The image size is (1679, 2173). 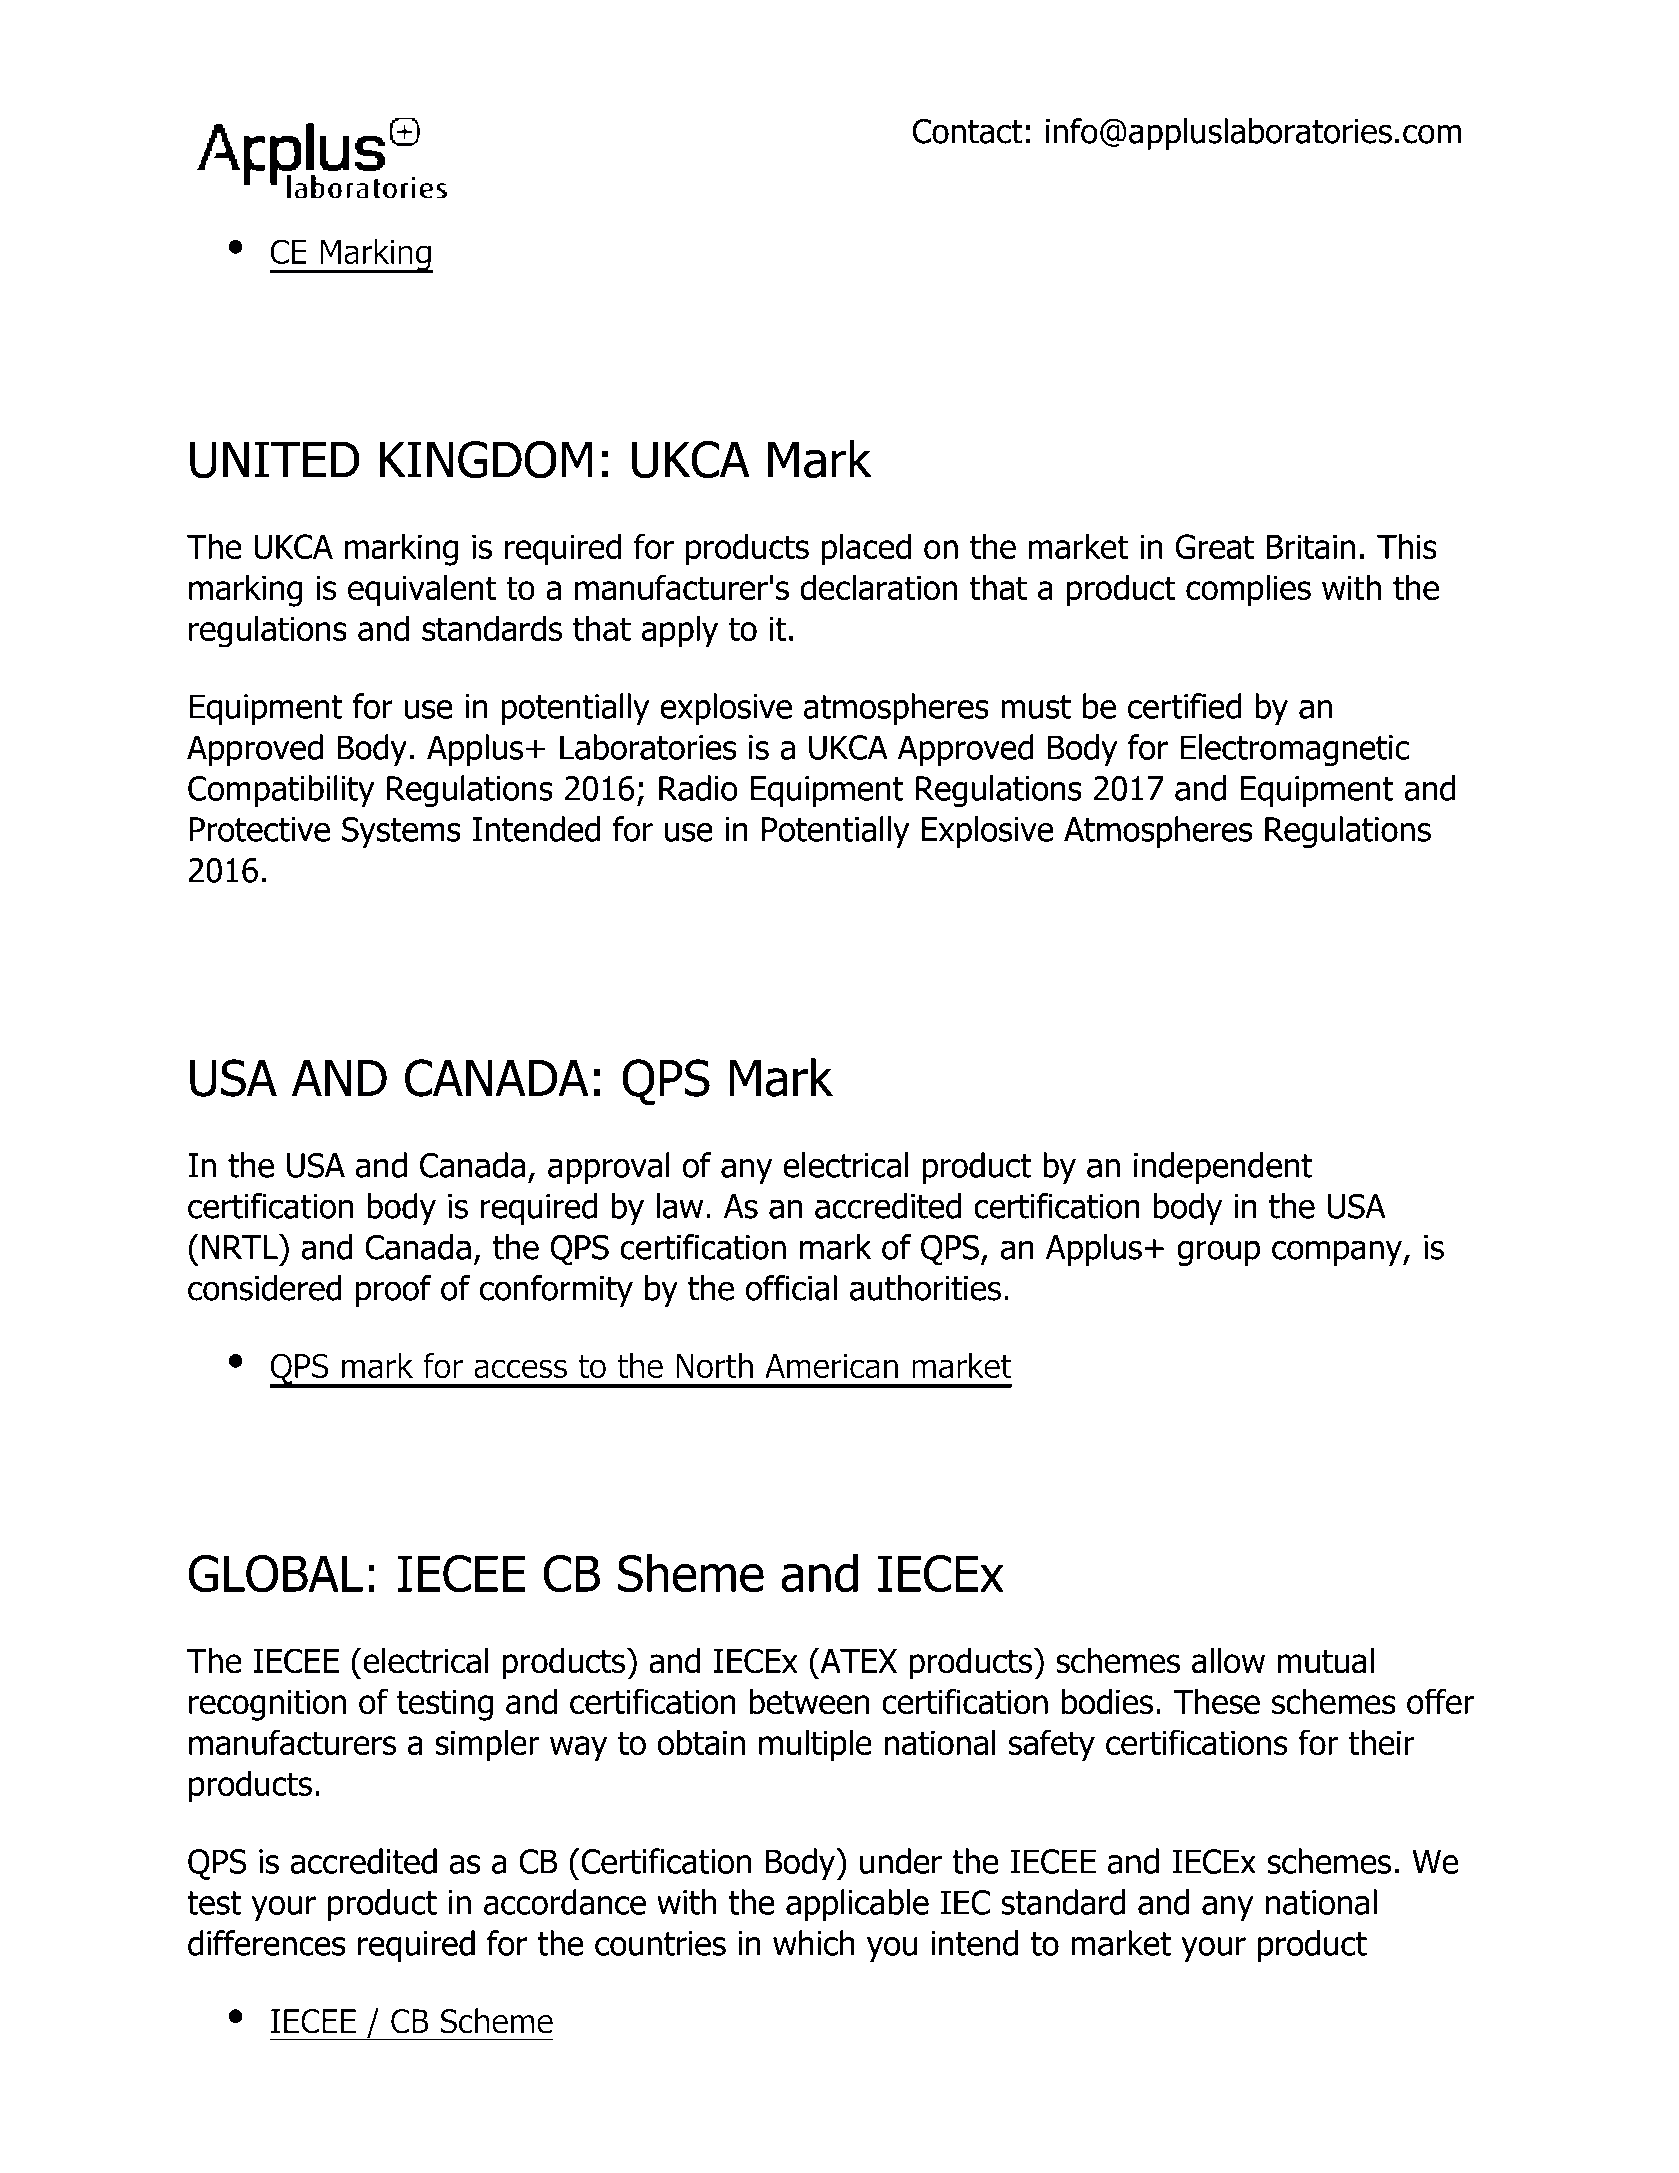 I want to click on UNITED, so click(x=275, y=460).
